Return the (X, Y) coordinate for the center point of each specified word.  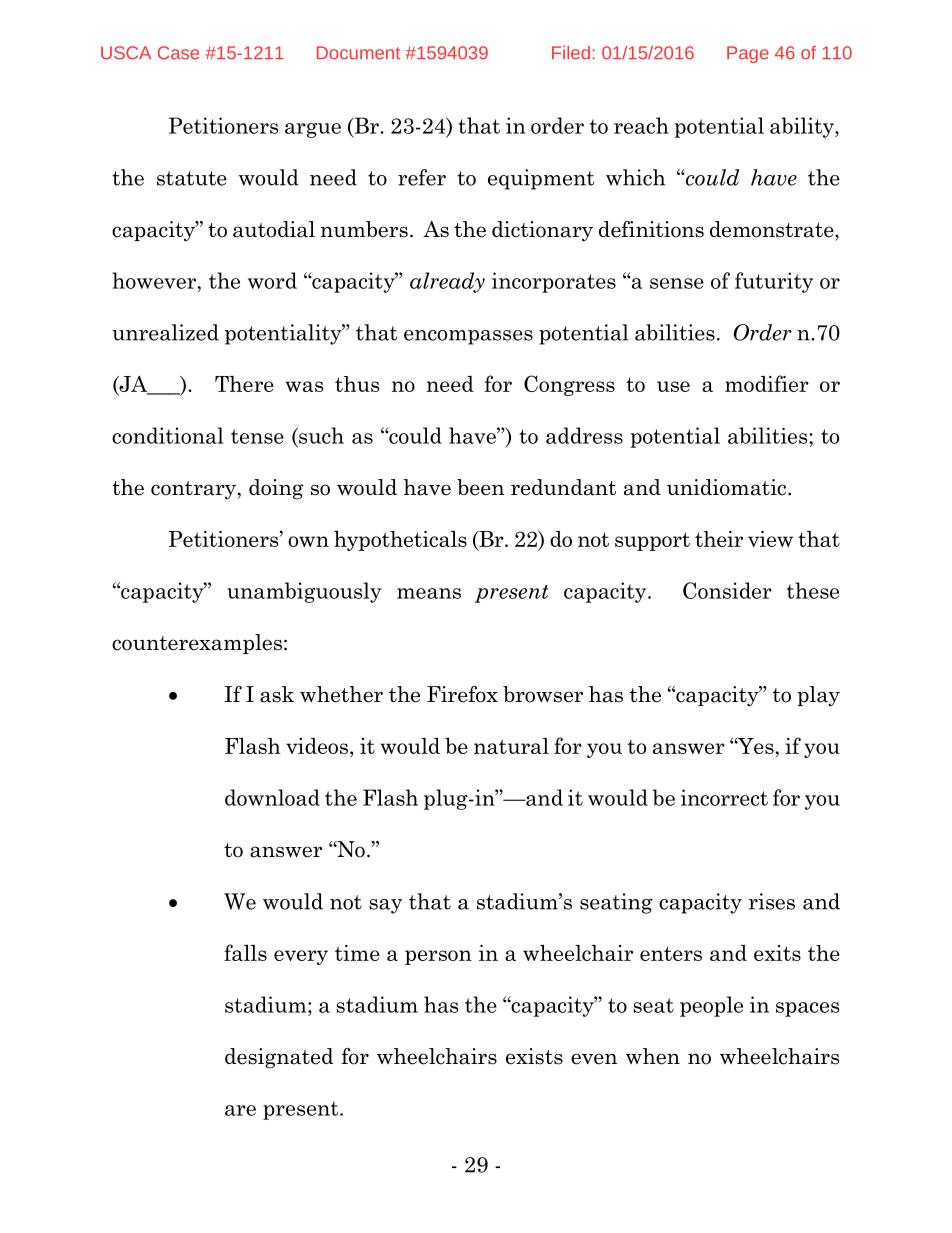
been (480, 487)
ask (277, 694)
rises (772, 901)
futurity (774, 282)
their (719, 539)
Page (748, 54)
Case (178, 53)
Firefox (462, 694)
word (272, 280)
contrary (193, 490)
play (818, 696)
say (385, 906)
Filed (571, 53)
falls (245, 952)
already (447, 282)
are (240, 1110)
